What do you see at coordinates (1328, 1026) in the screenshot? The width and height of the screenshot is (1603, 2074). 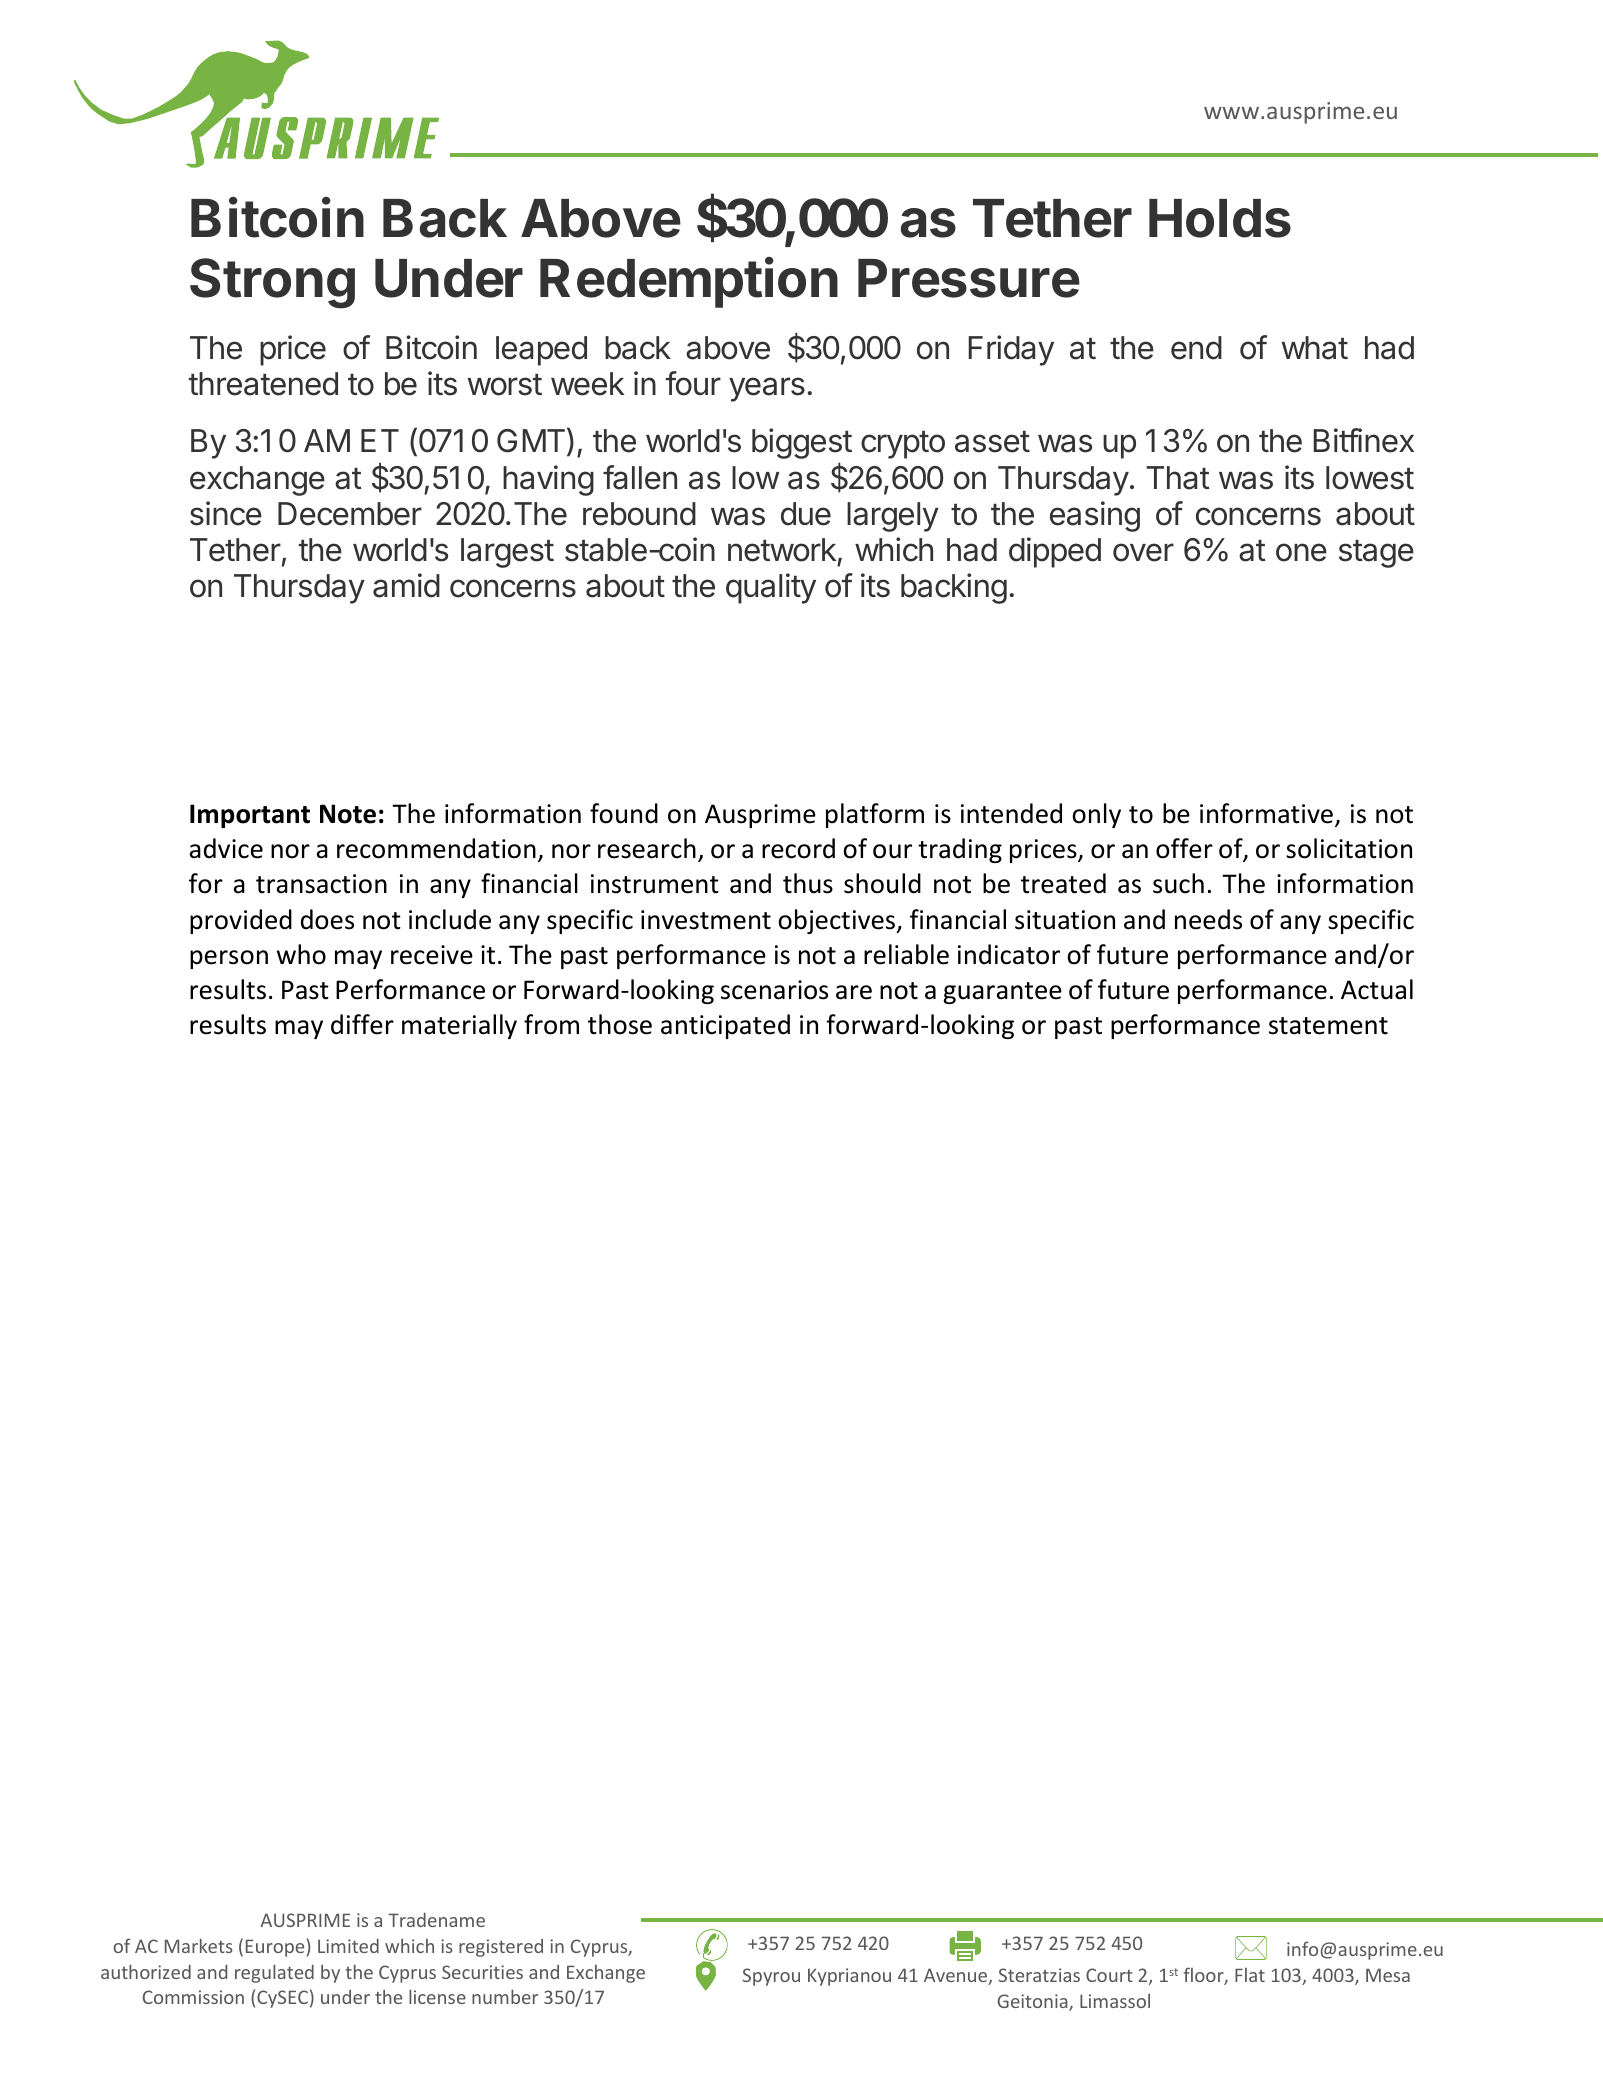 I see `statement` at bounding box center [1328, 1026].
